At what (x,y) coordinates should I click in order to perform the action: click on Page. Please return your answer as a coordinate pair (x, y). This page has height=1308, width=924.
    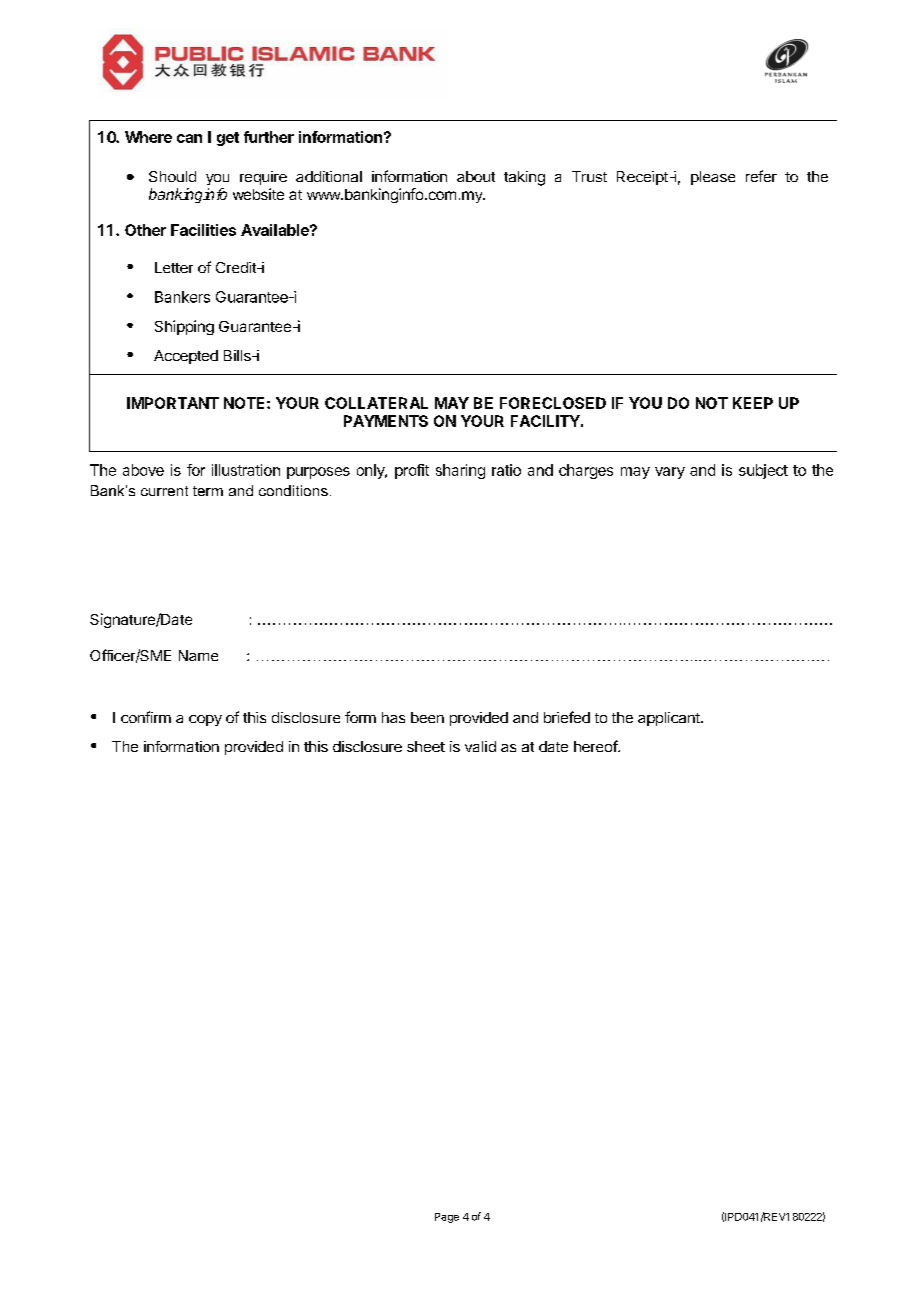
    Looking at the image, I should click on (447, 1218).
